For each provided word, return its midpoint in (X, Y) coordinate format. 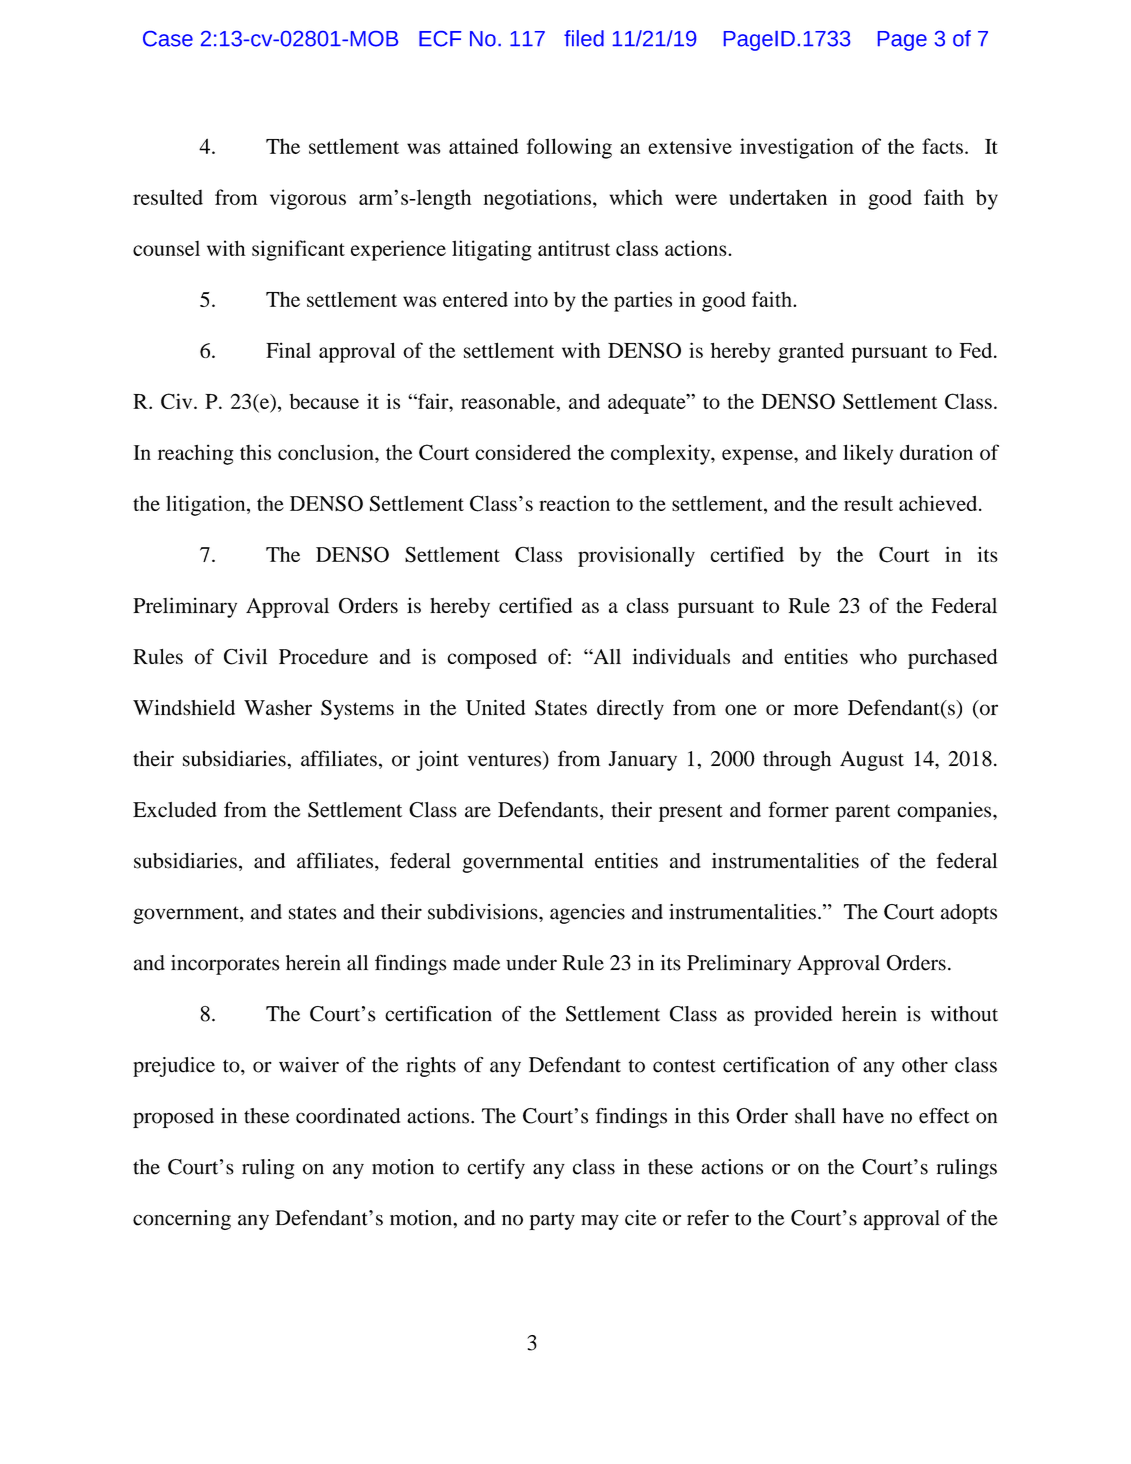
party (552, 1221)
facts (942, 146)
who (878, 656)
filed (584, 38)
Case (168, 39)
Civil (245, 656)
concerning (182, 1220)
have (863, 1116)
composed (492, 659)
